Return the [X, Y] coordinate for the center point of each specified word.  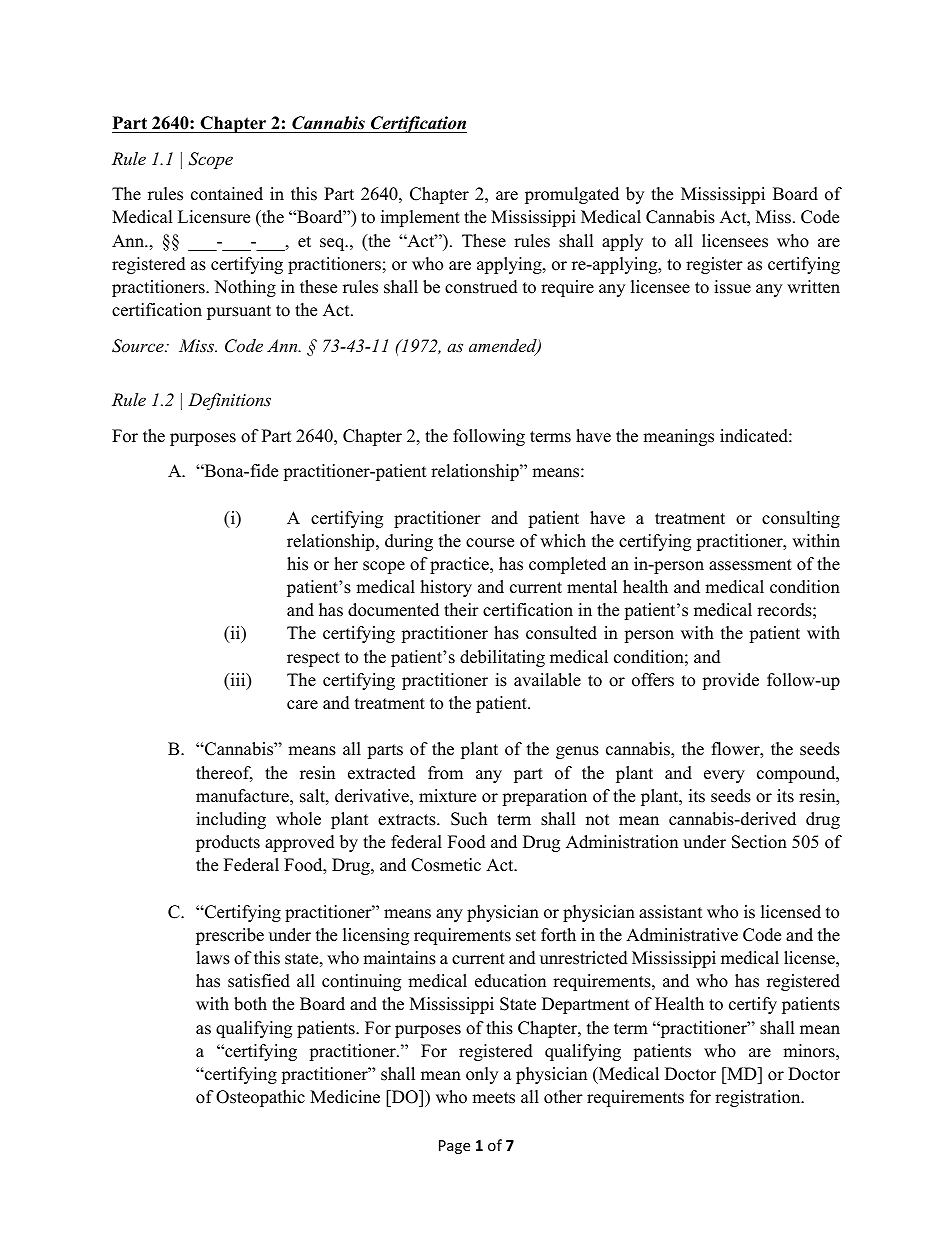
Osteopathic [260, 1098]
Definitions [229, 401]
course [490, 543]
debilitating [502, 658]
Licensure [214, 217]
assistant [671, 912]
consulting [801, 519]
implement [420, 218]
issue [732, 287]
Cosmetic [446, 865]
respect [313, 659]
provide [730, 681]
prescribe [230, 936]
